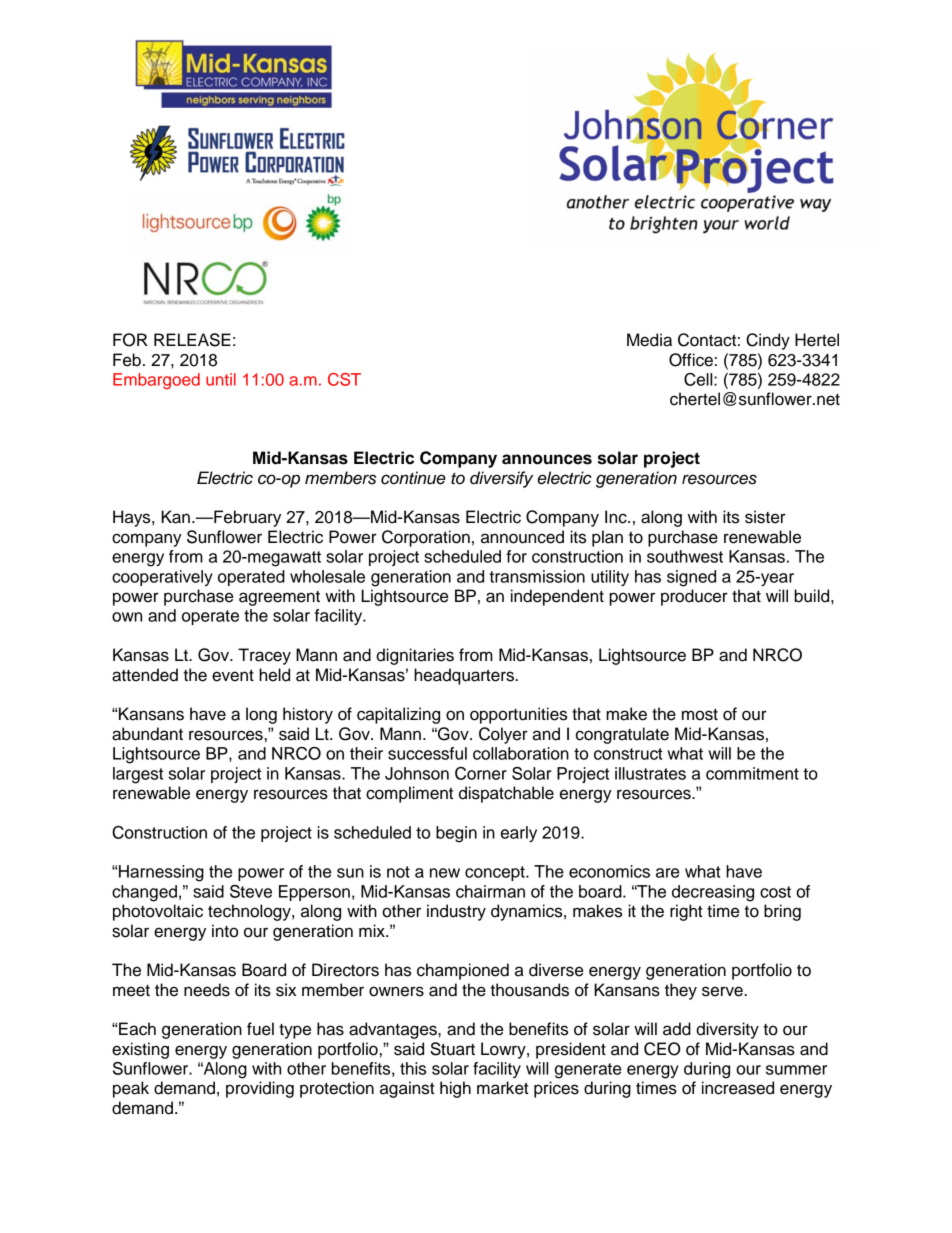  What do you see at coordinates (452, 1049) in the screenshot?
I see `Stuart` at bounding box center [452, 1049].
